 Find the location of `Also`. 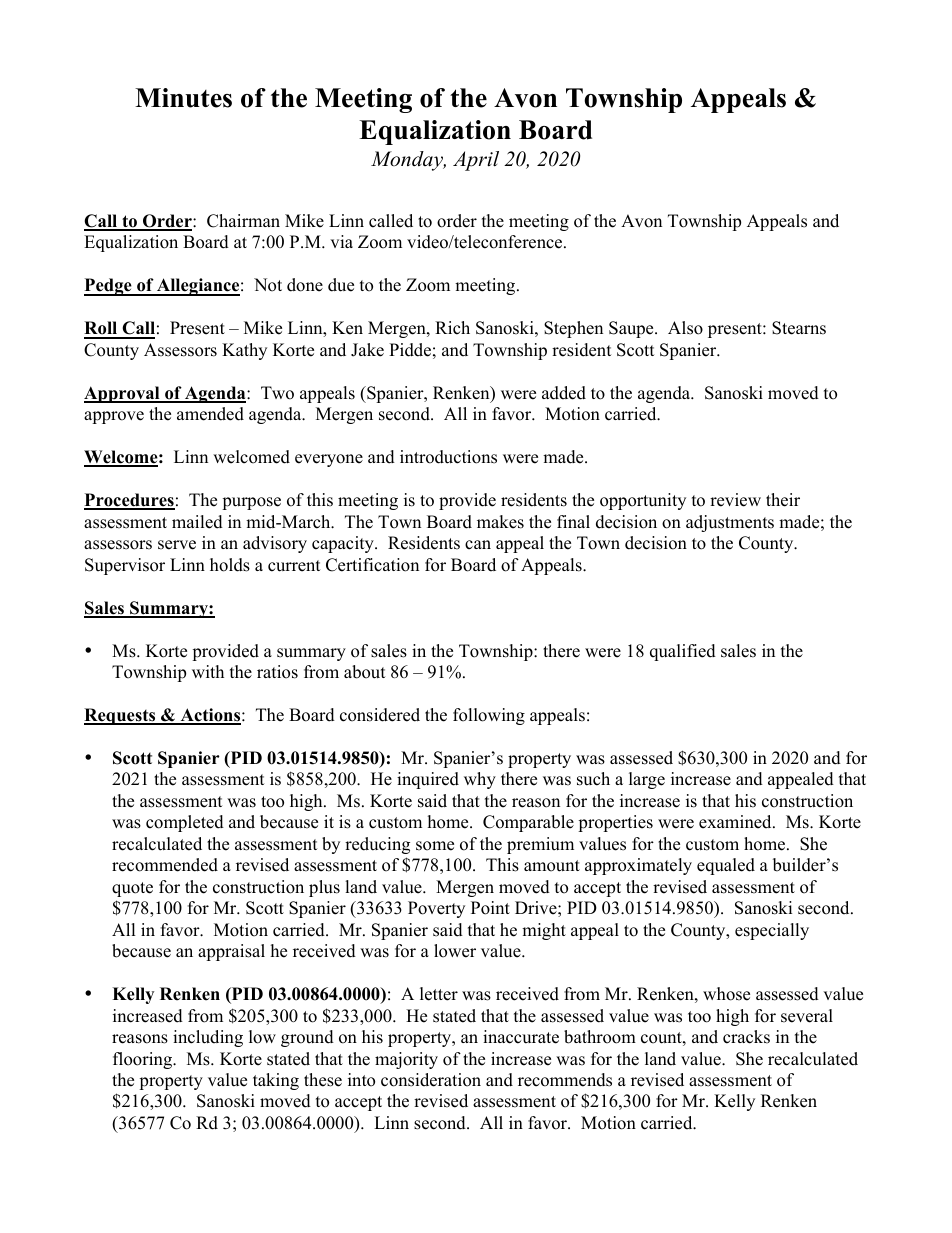

Also is located at coordinates (685, 328).
